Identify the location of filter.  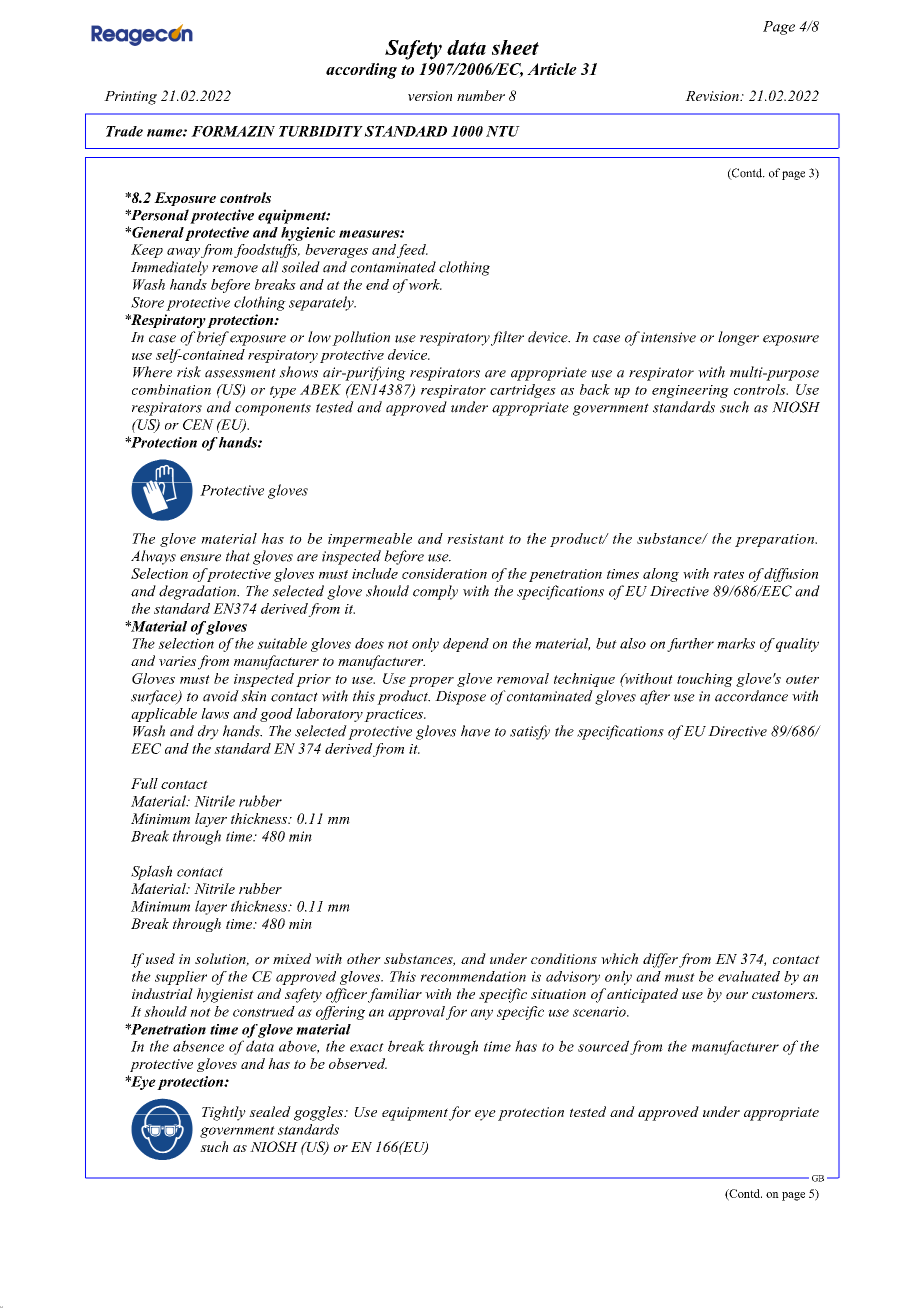
(507, 338).
